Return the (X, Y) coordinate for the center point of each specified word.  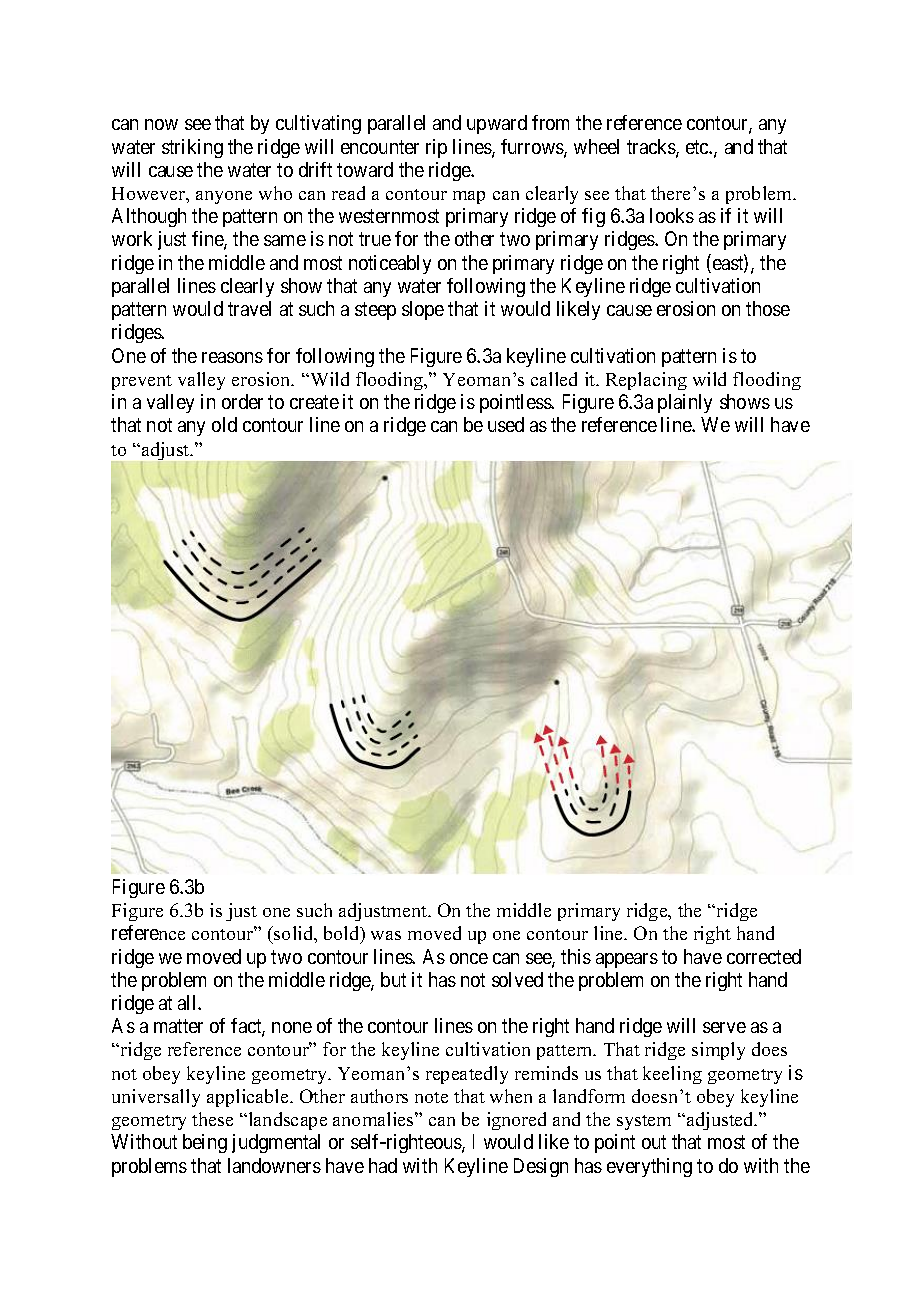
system (644, 1122)
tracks (652, 148)
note (431, 1097)
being (205, 1143)
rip (436, 148)
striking (192, 148)
